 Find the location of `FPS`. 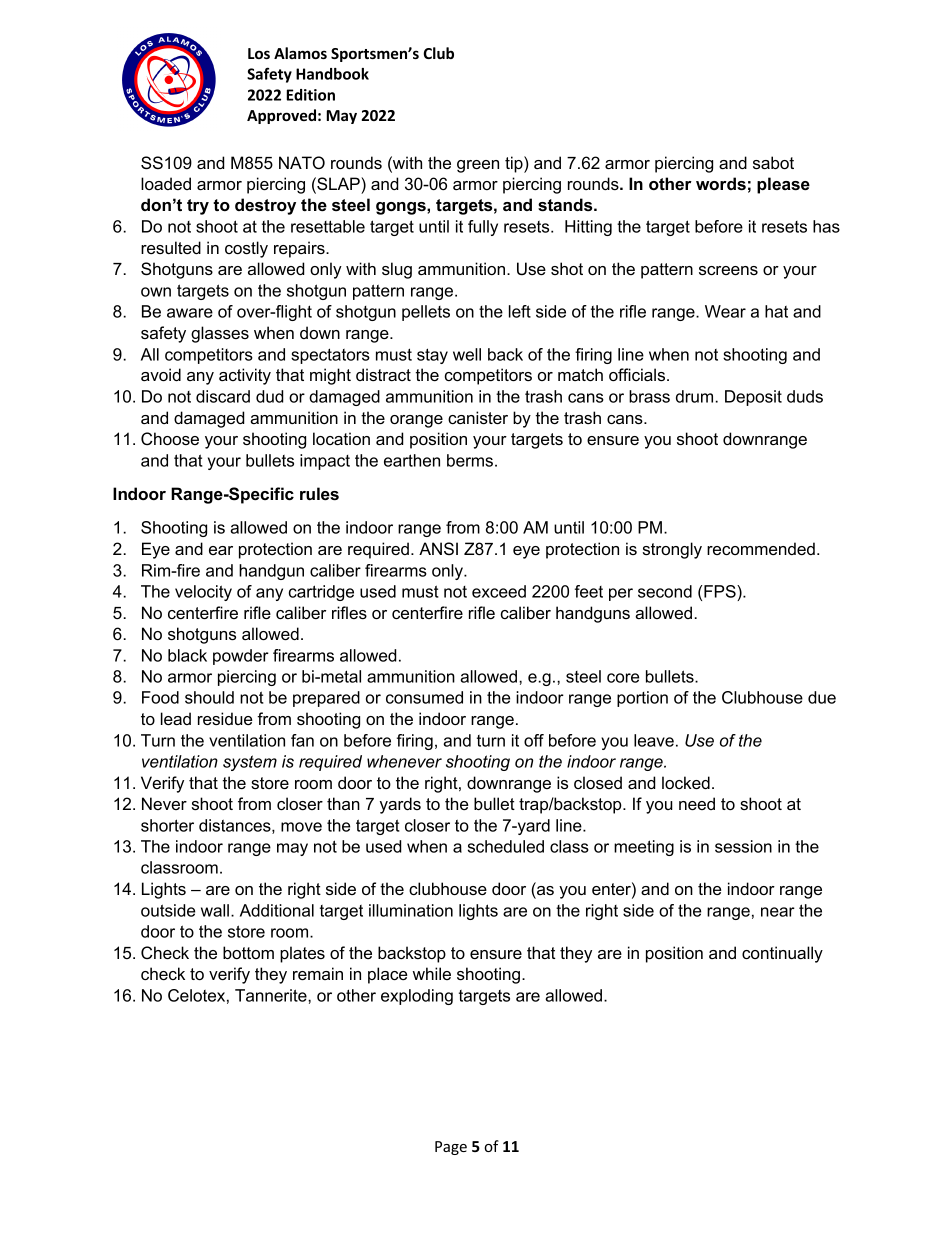

FPS is located at coordinates (720, 591).
